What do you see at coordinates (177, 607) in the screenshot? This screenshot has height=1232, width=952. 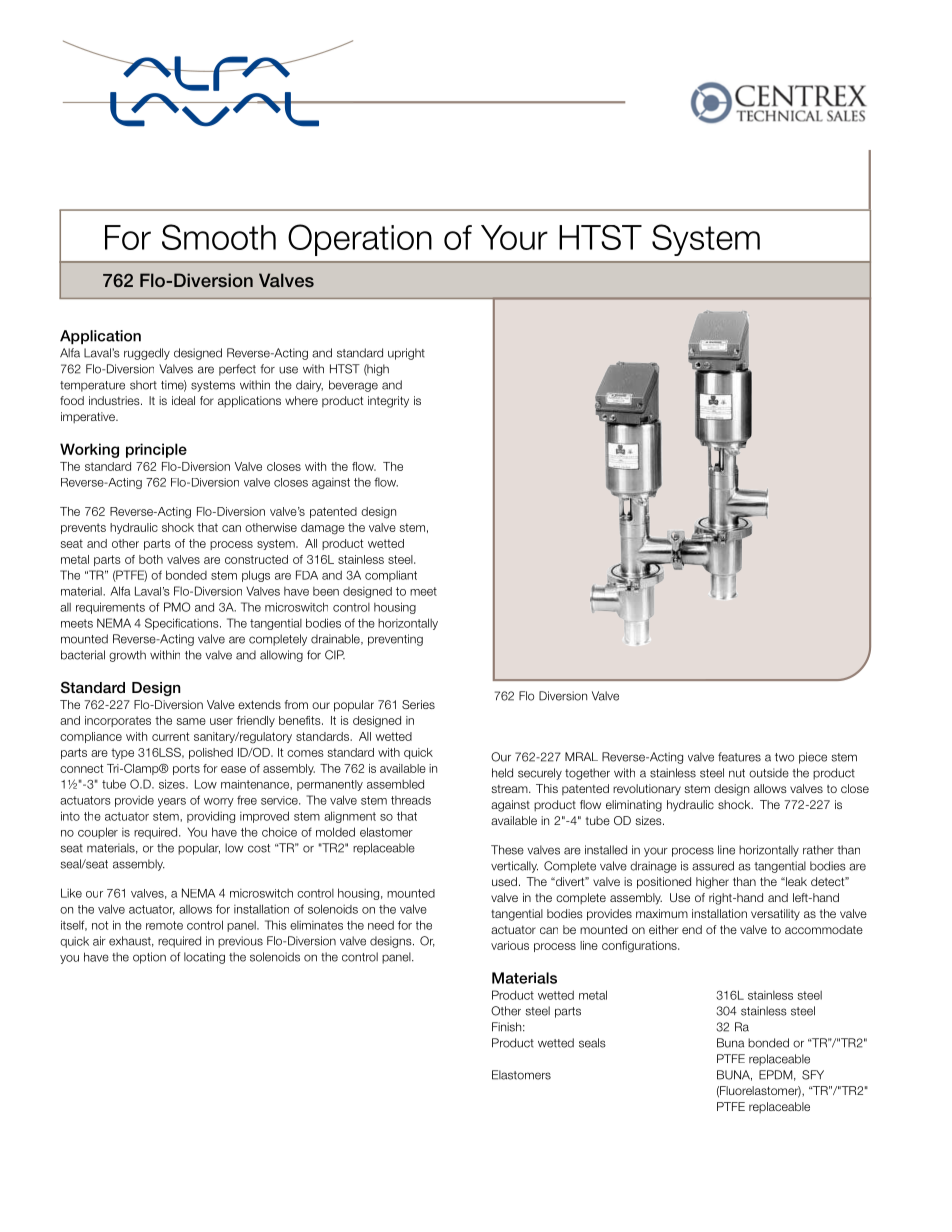 I see `PMO` at bounding box center [177, 607].
